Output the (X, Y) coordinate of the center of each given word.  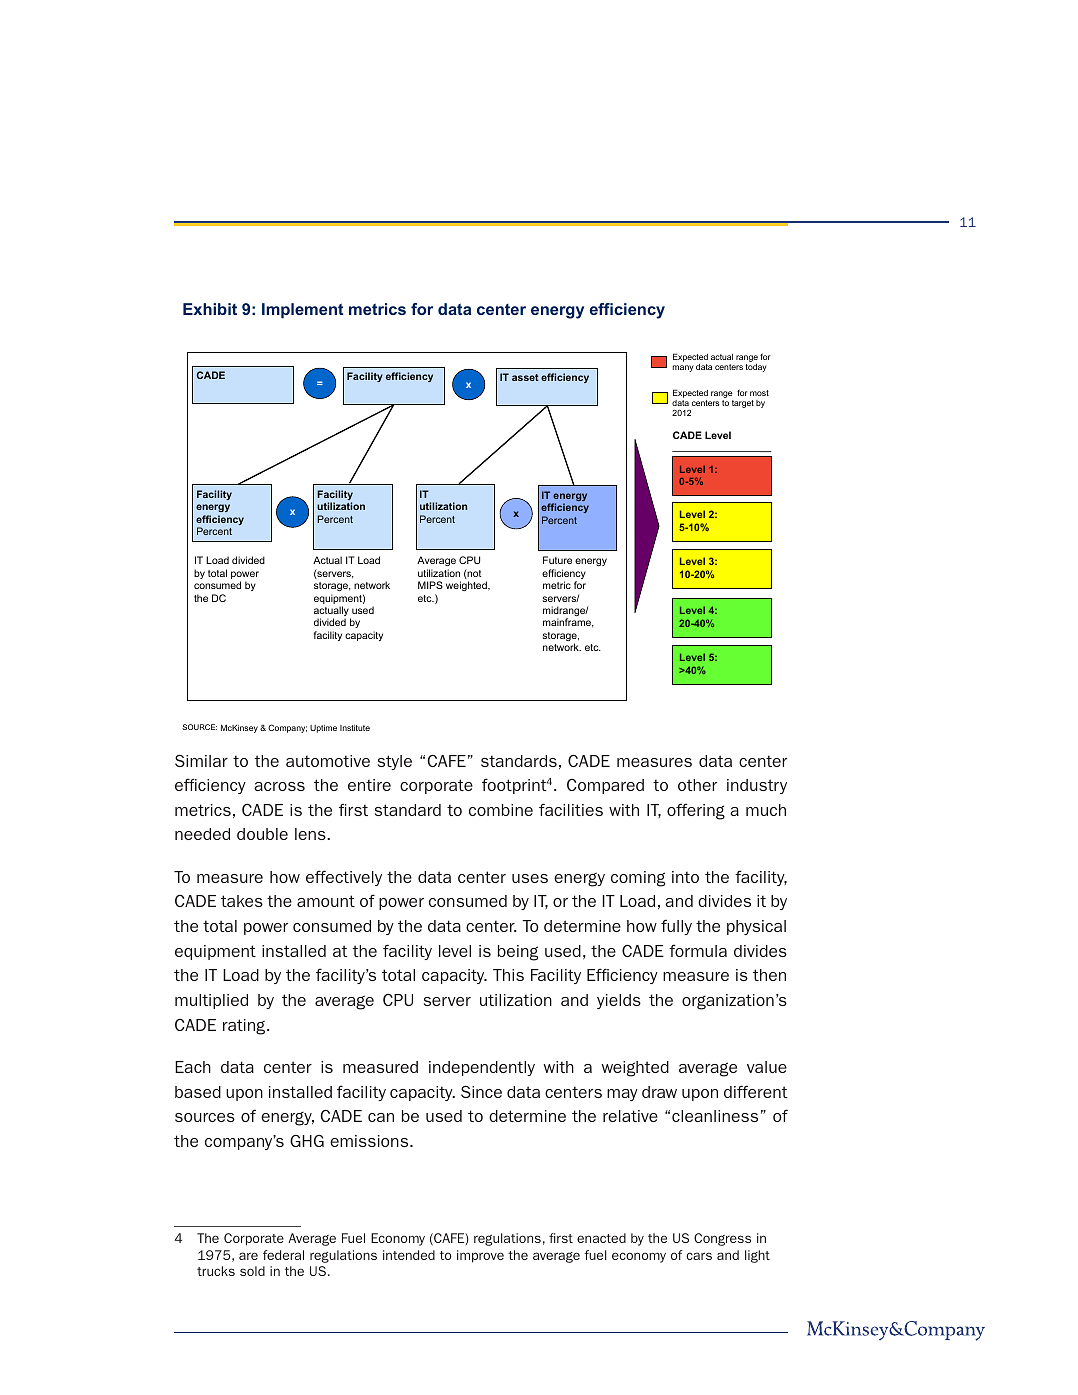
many (683, 368)
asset (525, 377)
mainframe (568, 623)
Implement (302, 311)
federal (283, 1255)
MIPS (430, 585)
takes (242, 901)
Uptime (323, 729)
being (518, 953)
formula (698, 950)
